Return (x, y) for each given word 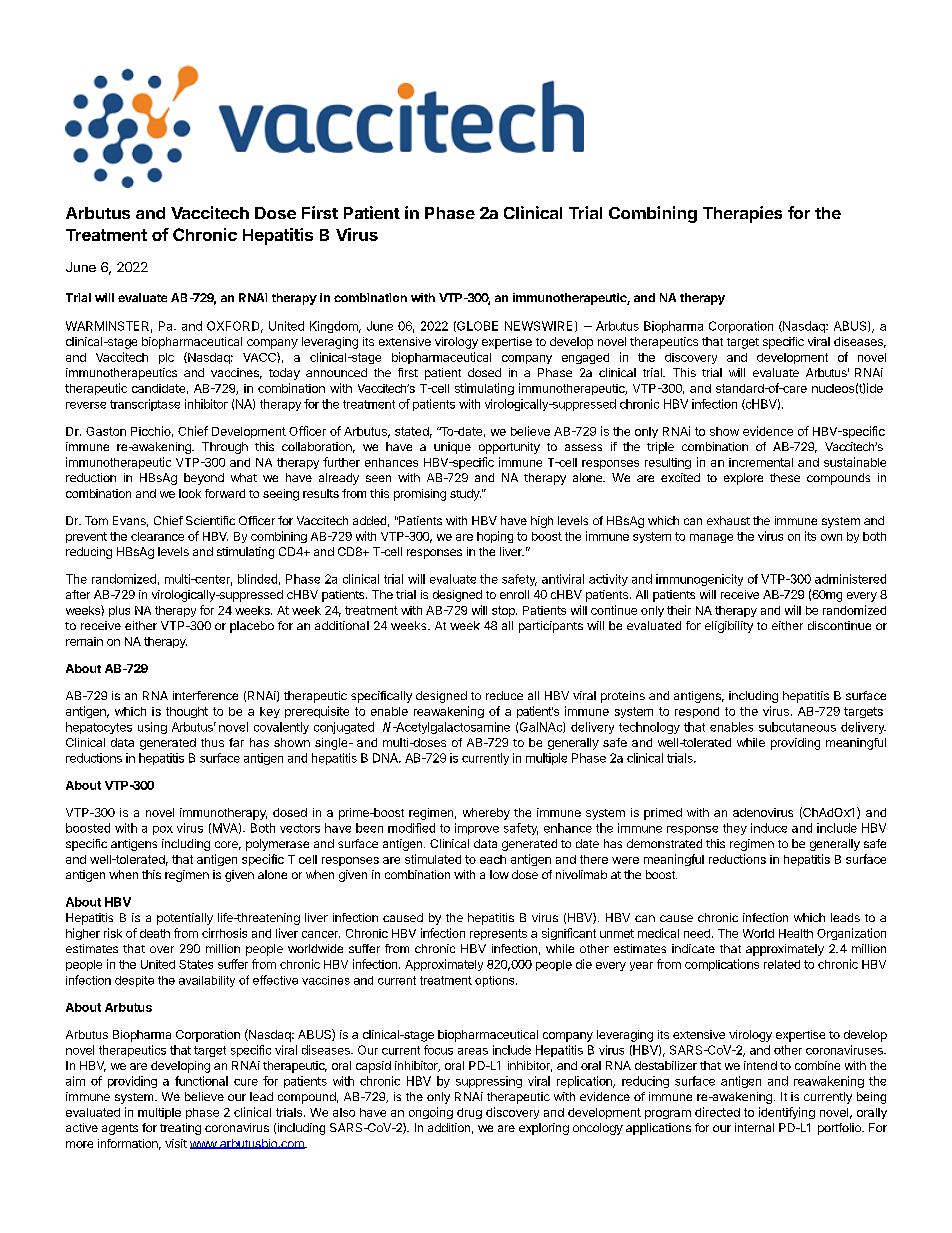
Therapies (742, 214)
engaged (585, 358)
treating (180, 1129)
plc (166, 358)
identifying (787, 1113)
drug (469, 1113)
